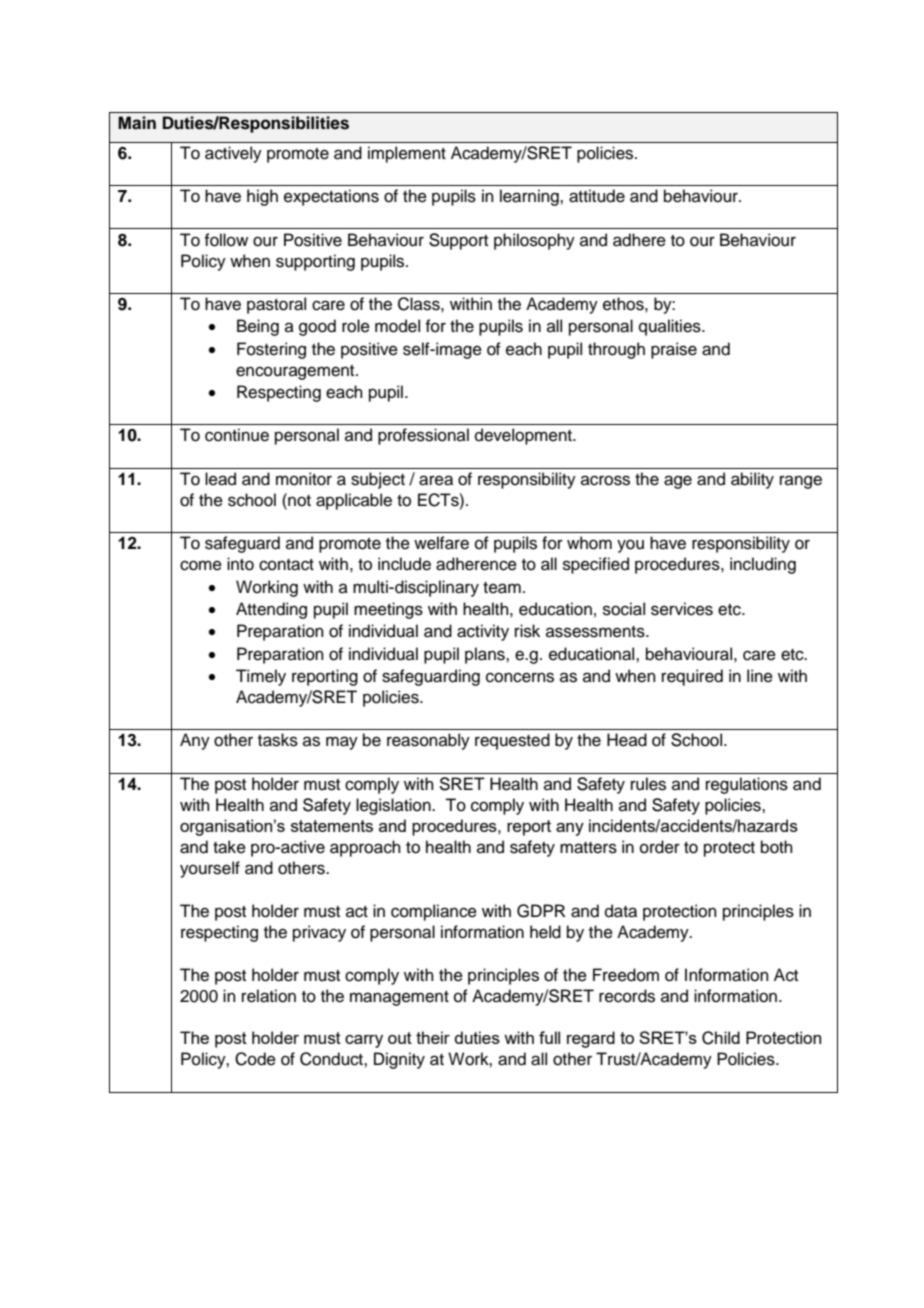 The height and width of the screenshot is (1308, 924). I want to click on their, so click(433, 1037).
